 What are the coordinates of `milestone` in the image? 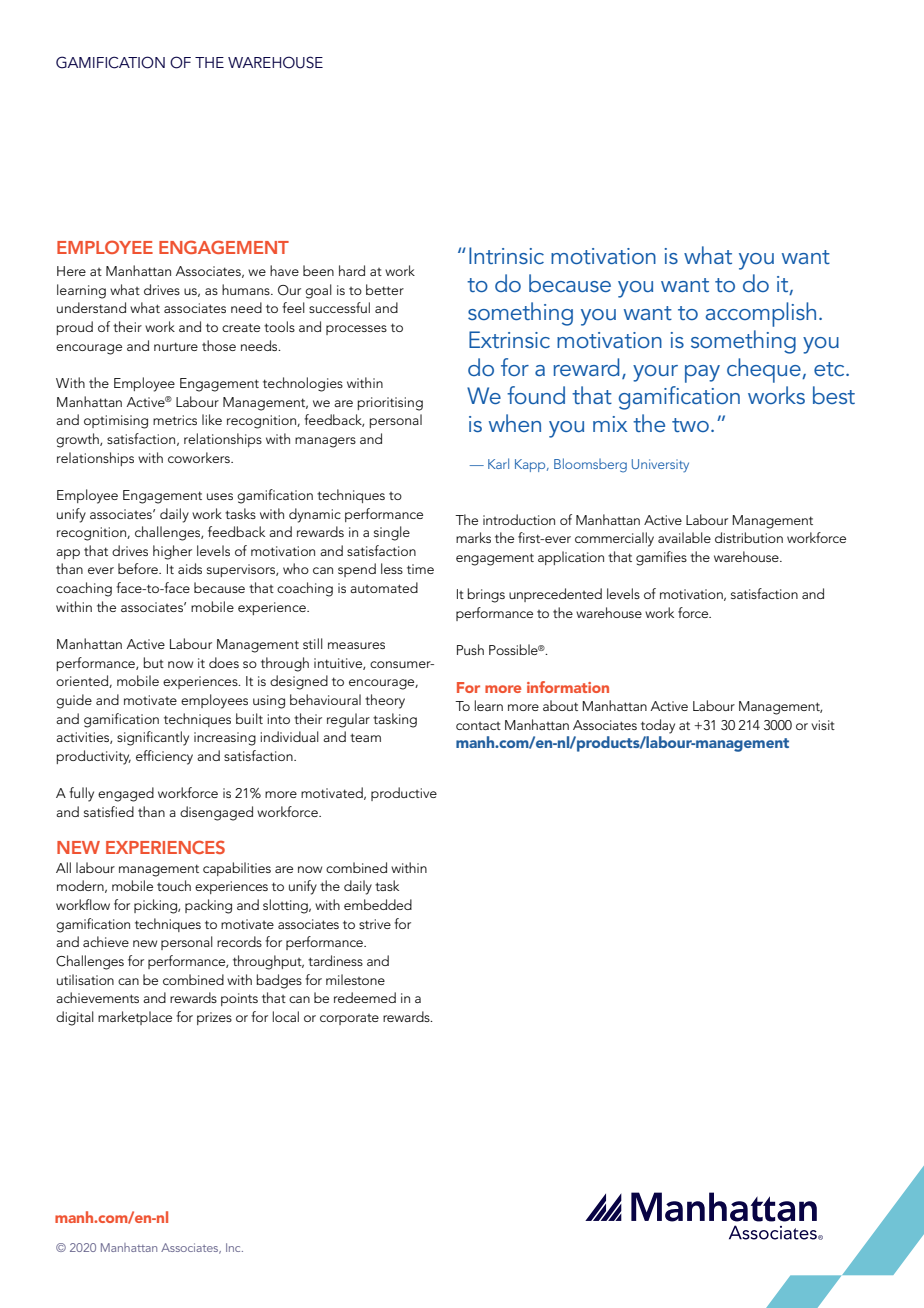 It's located at (355, 979).
